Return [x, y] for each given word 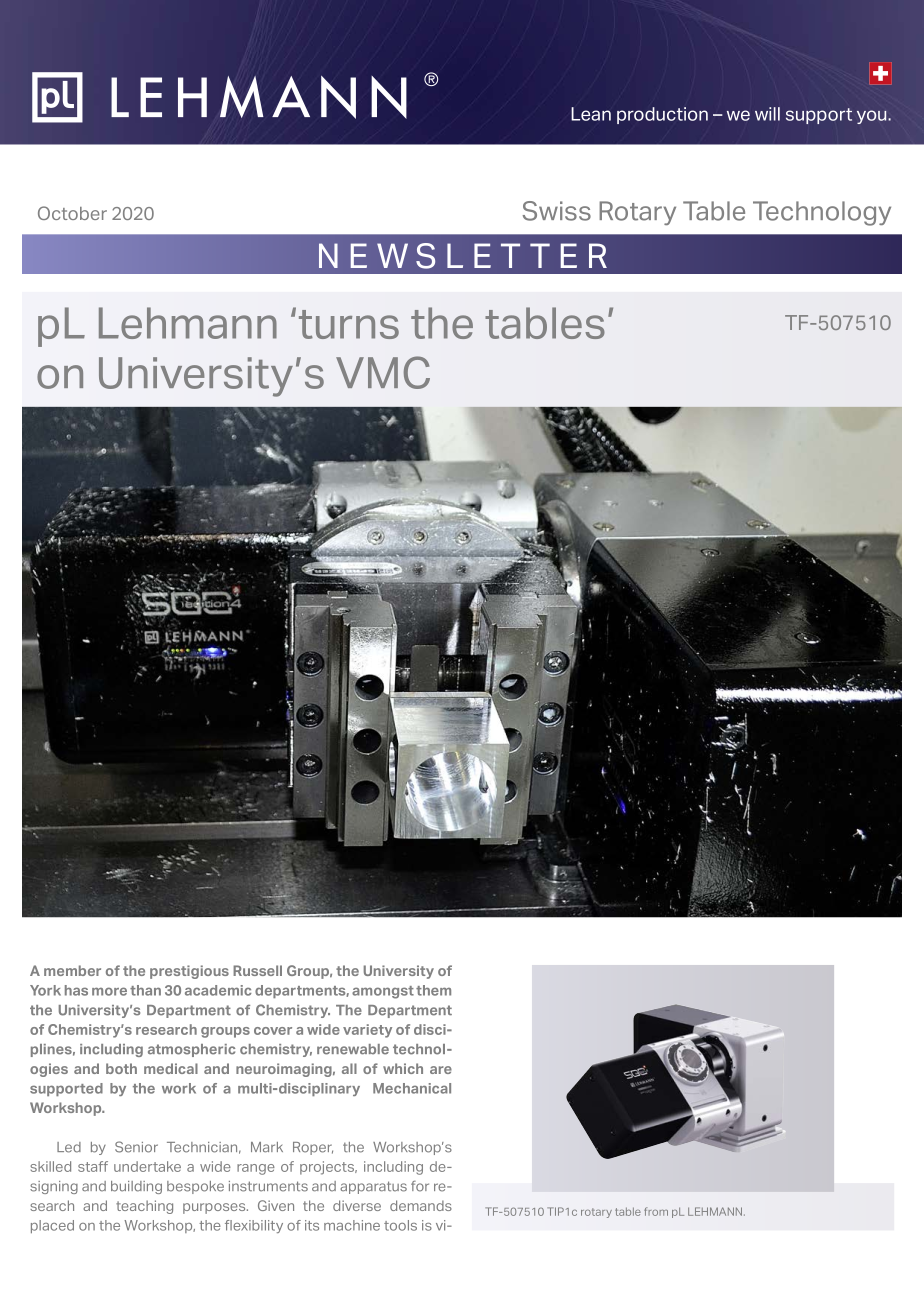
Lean [591, 114]
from [656, 1211]
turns [349, 324]
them [433, 990]
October [72, 213]
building [136, 1187]
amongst [383, 992]
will [767, 114]
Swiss [557, 211]
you [873, 117]
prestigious [189, 972]
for [420, 1186]
